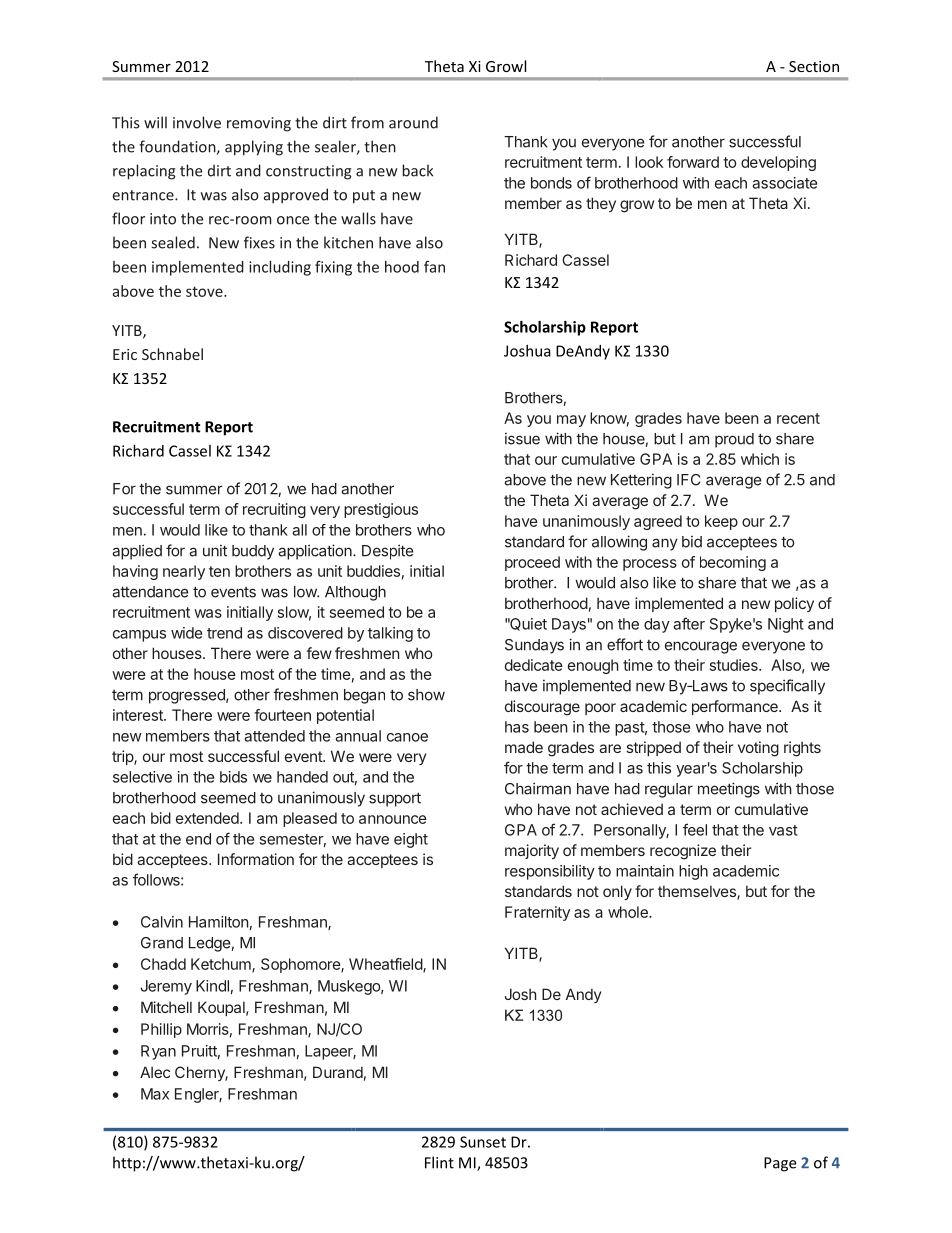 The height and width of the image is (1233, 952). What do you see at coordinates (197, 122) in the image?
I see `involve` at bounding box center [197, 122].
